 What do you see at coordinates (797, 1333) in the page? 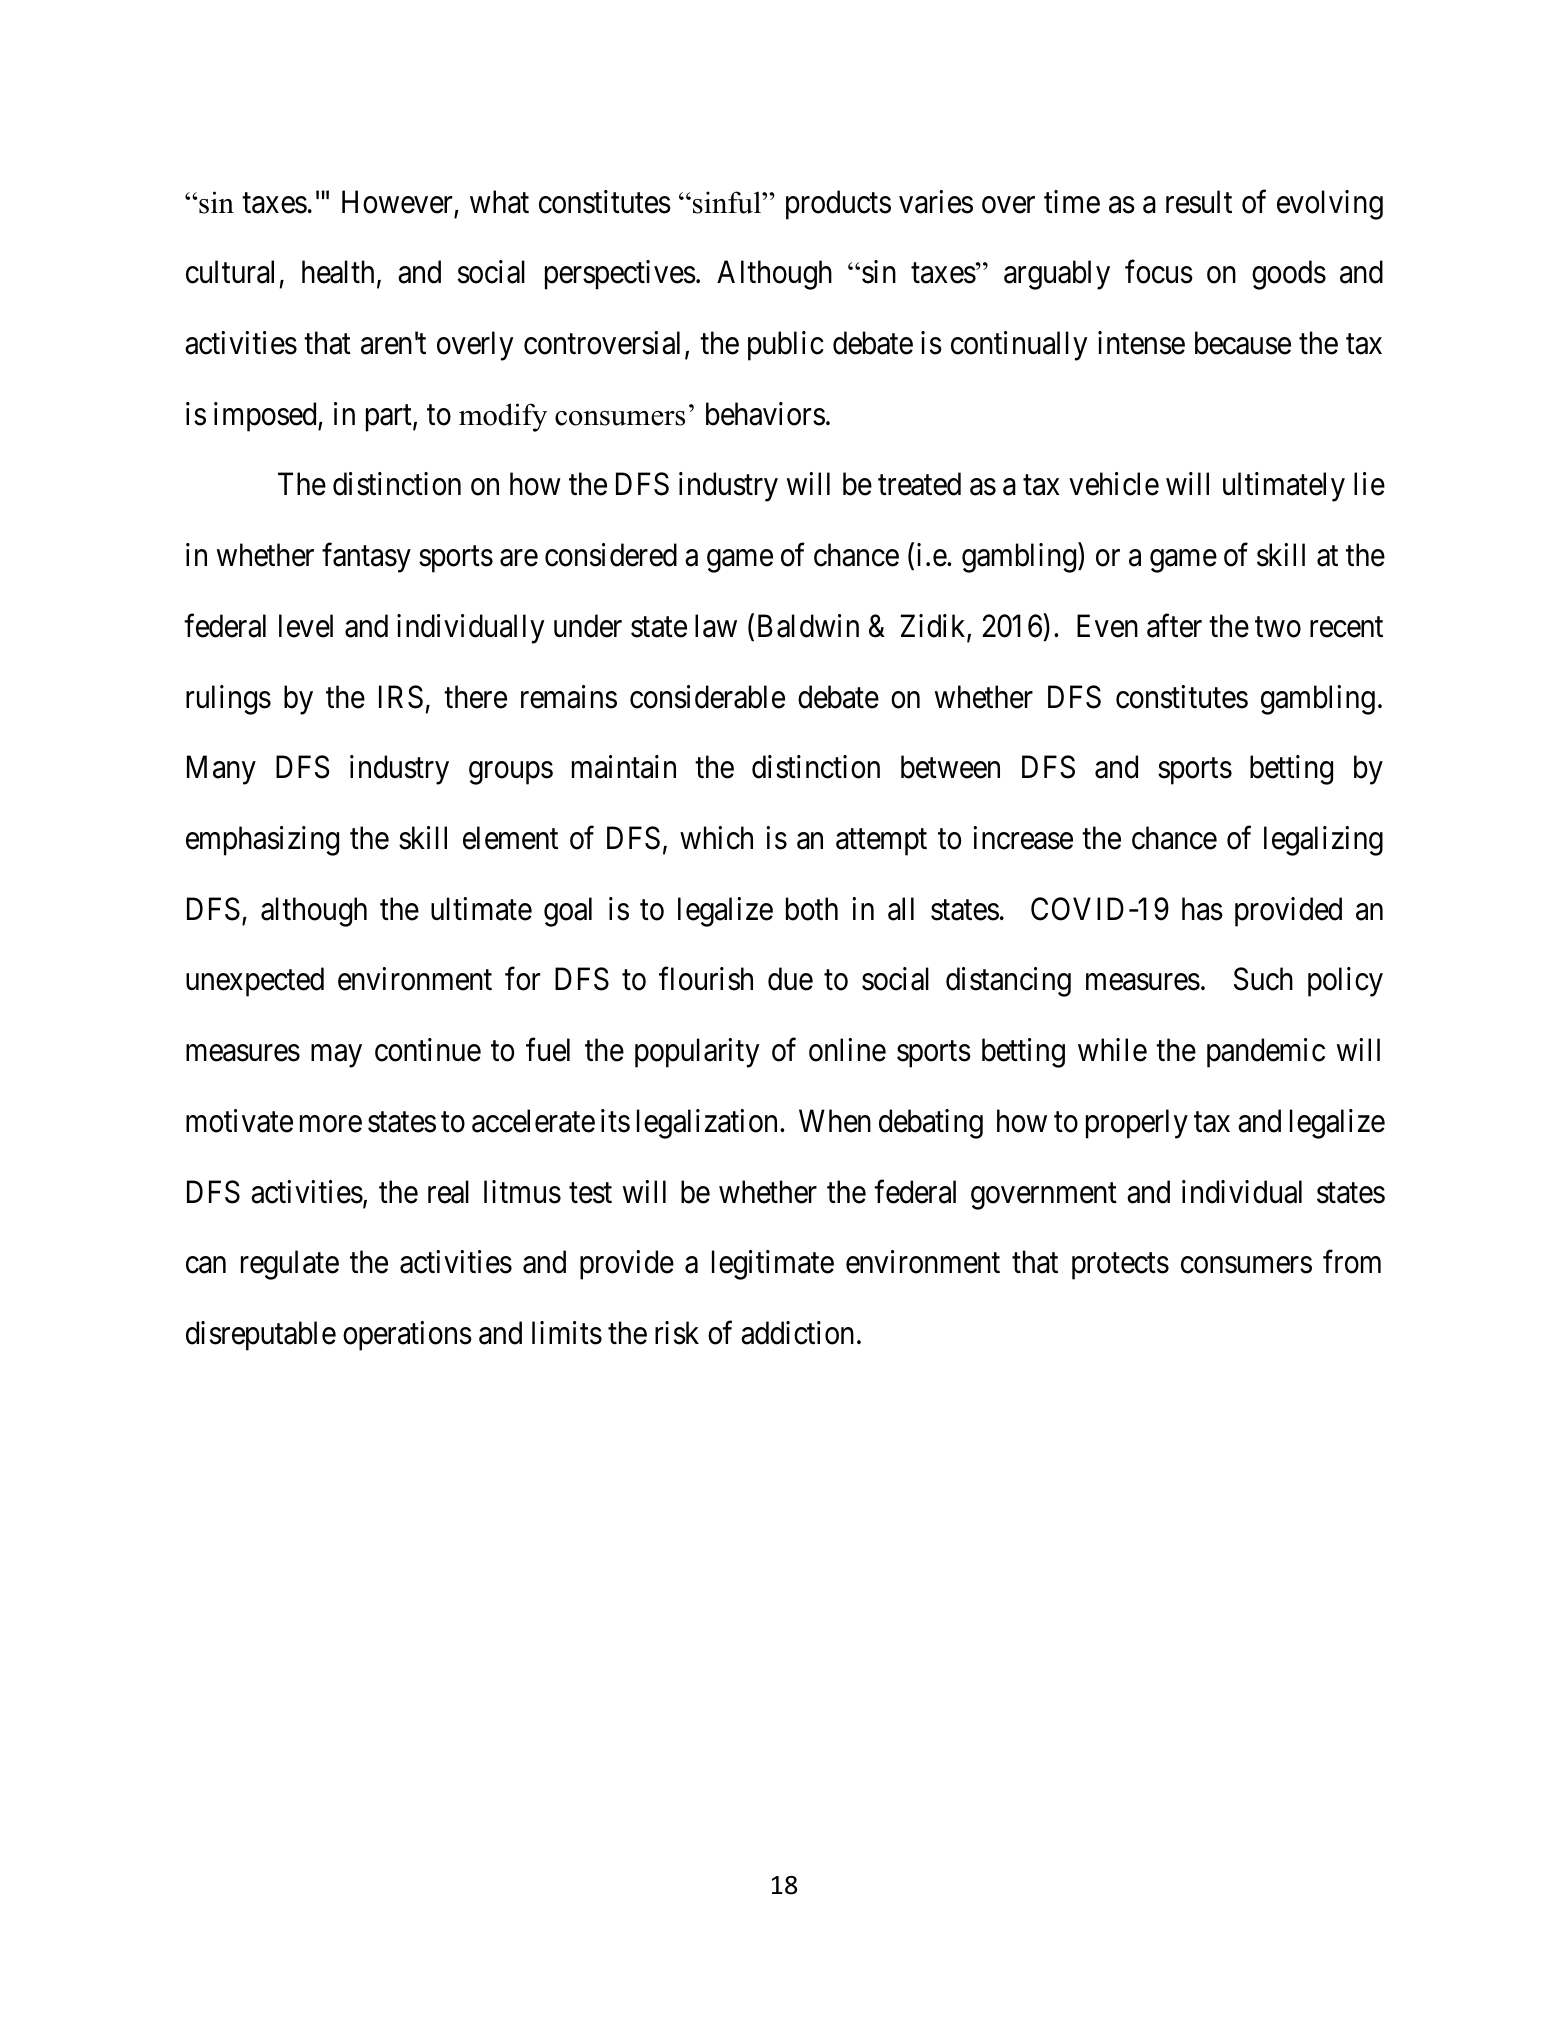
I see `addiction` at bounding box center [797, 1333].
